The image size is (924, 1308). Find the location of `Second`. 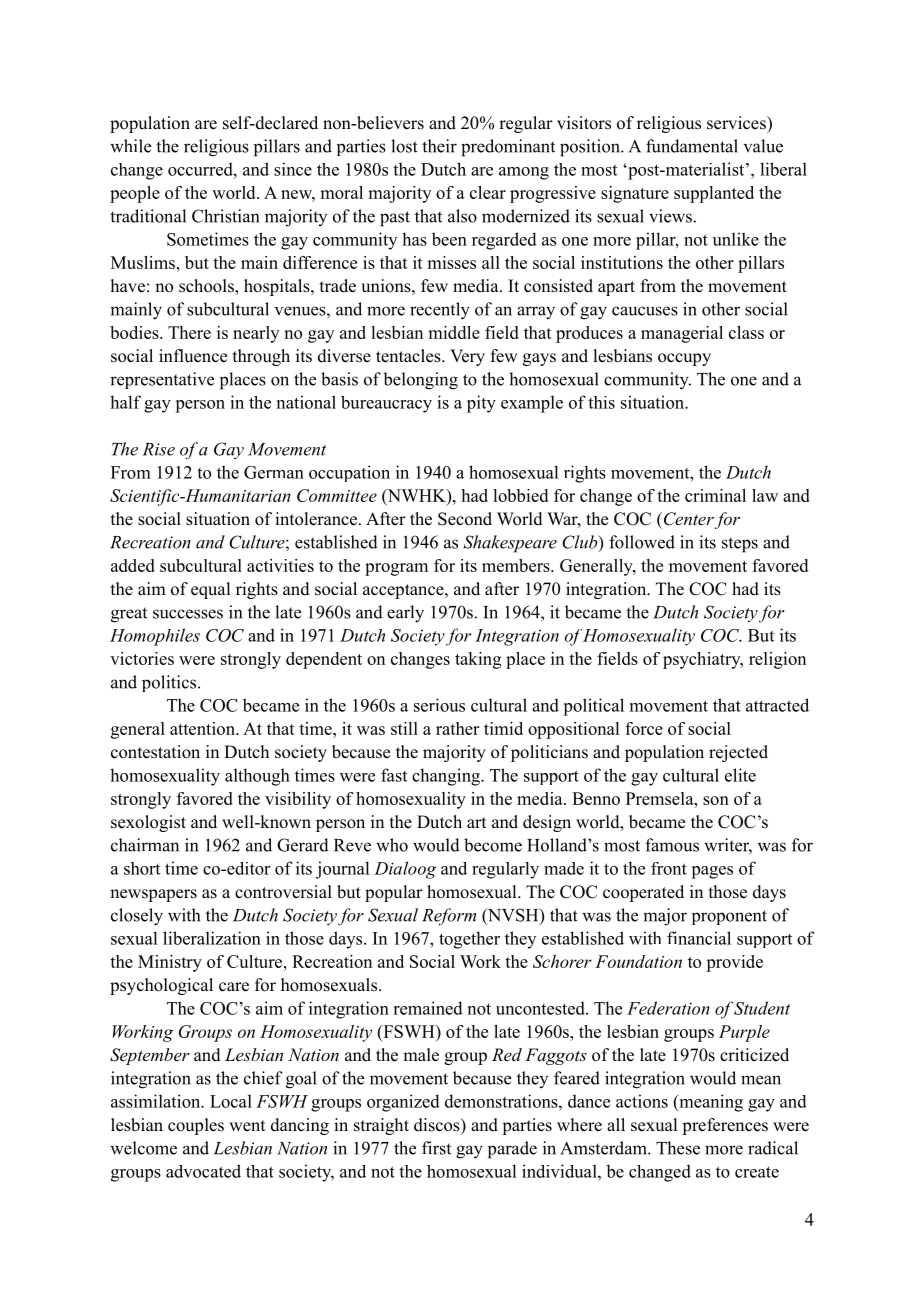

Second is located at coordinates (465, 519).
